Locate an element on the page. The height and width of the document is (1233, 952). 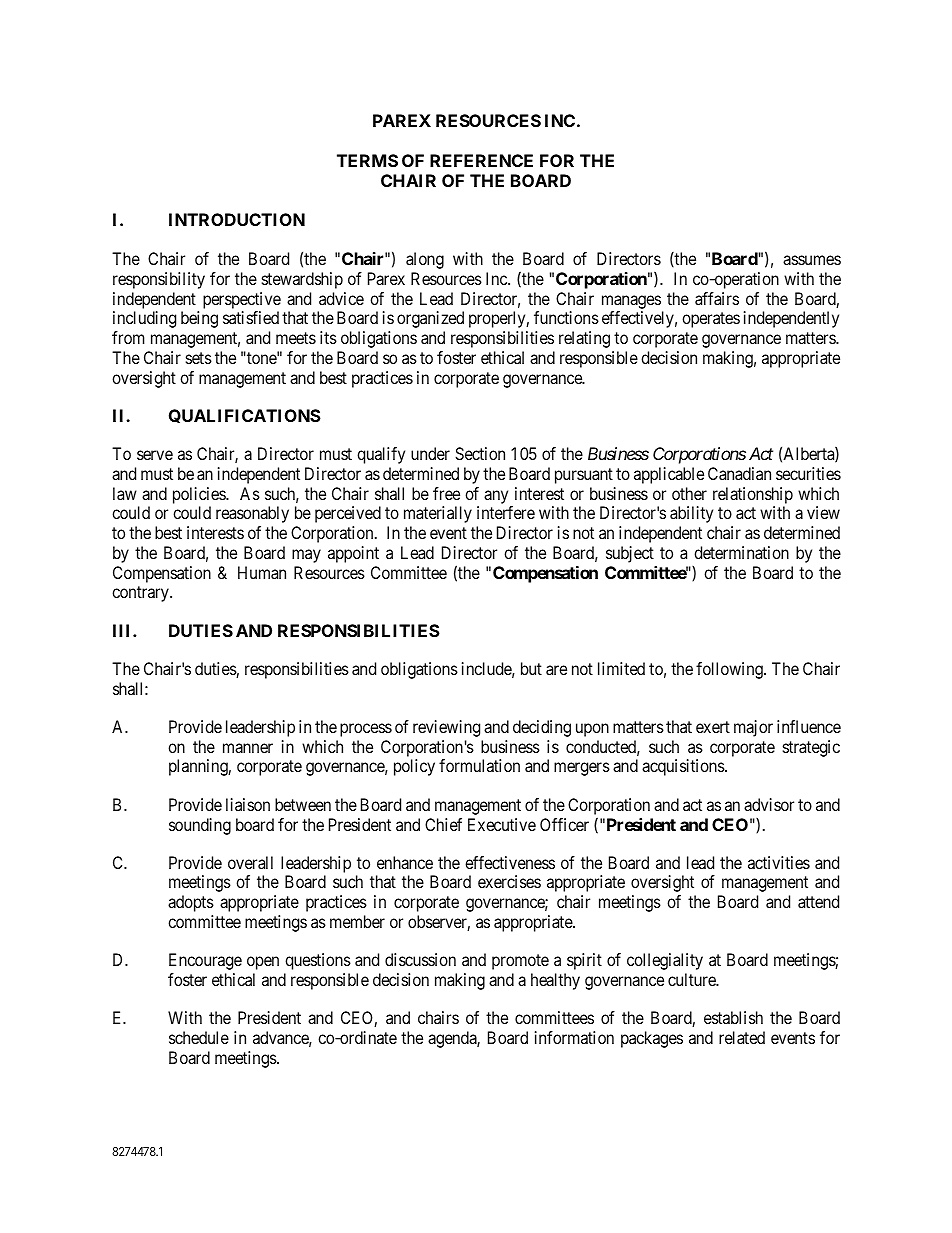
REFERENCE is located at coordinates (481, 160).
